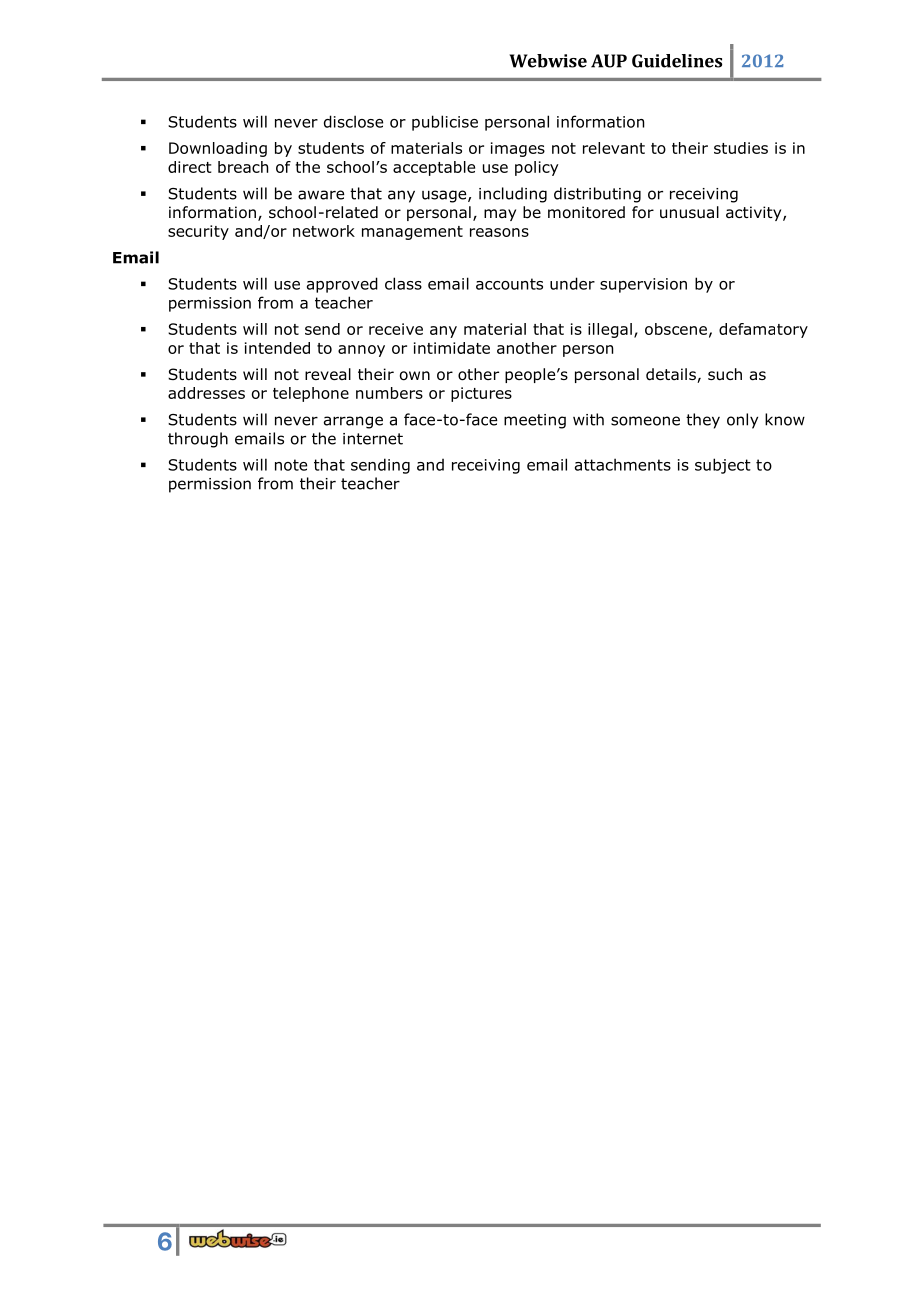 Image resolution: width=924 pixels, height=1308 pixels. Describe the element at coordinates (291, 465) in the screenshot. I see `note` at that location.
